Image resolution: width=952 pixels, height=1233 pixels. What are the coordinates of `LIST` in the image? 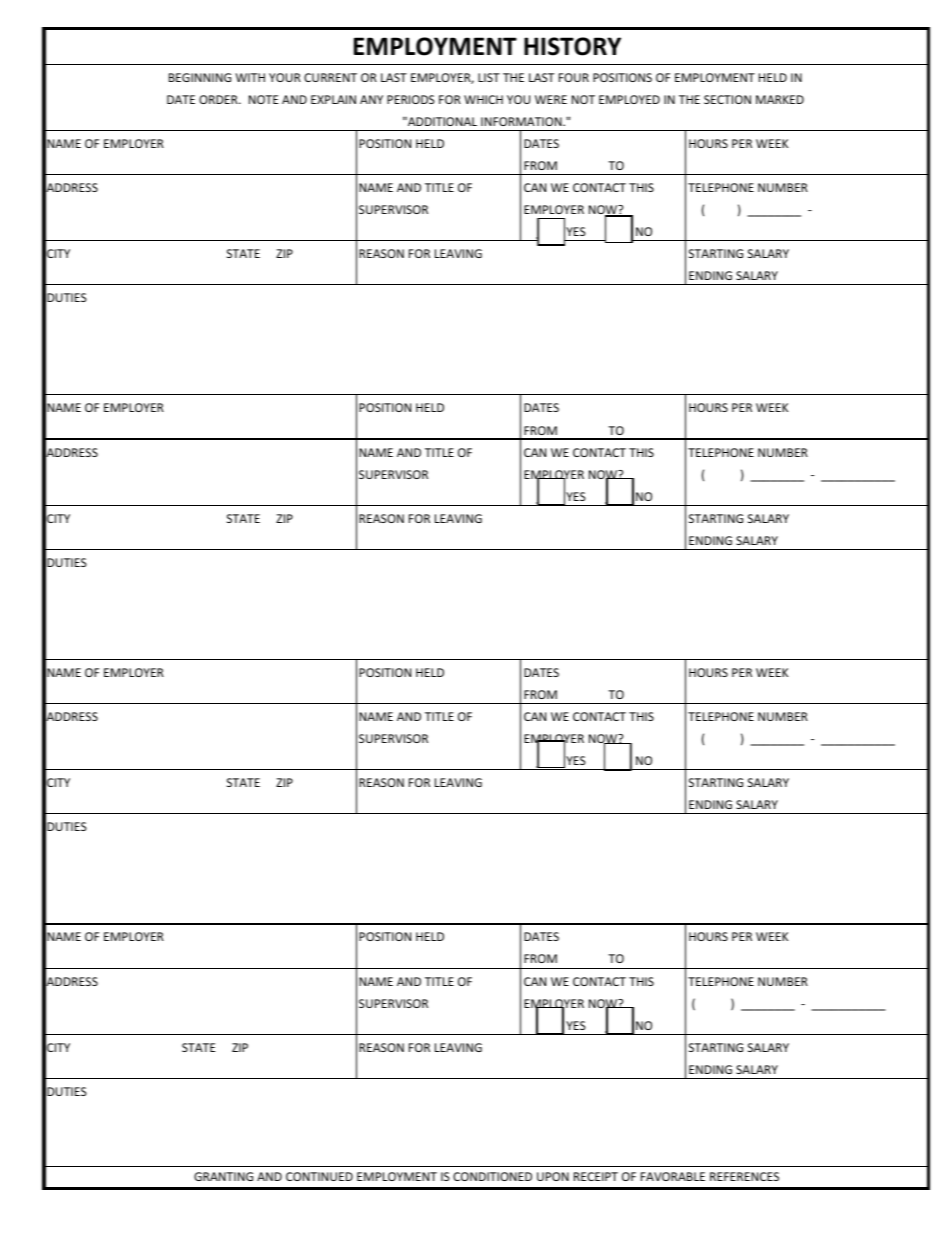 It's located at (489, 77).
